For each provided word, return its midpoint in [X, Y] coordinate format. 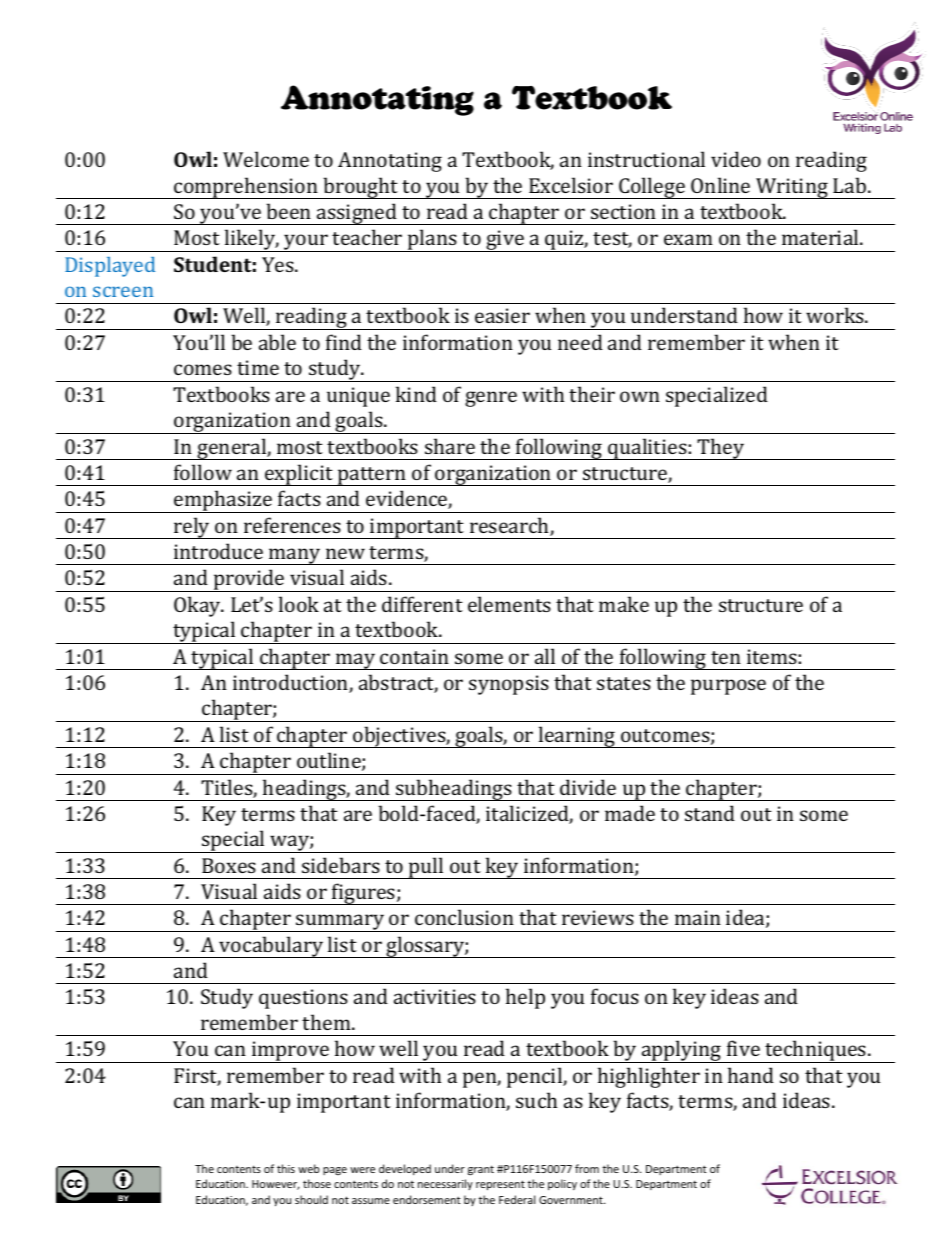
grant [481, 1170]
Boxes [229, 865]
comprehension [246, 188]
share [450, 446]
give [505, 241]
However [276, 1185]
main [698, 917]
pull [426, 868]
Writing [792, 188]
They [721, 449]
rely [192, 528]
